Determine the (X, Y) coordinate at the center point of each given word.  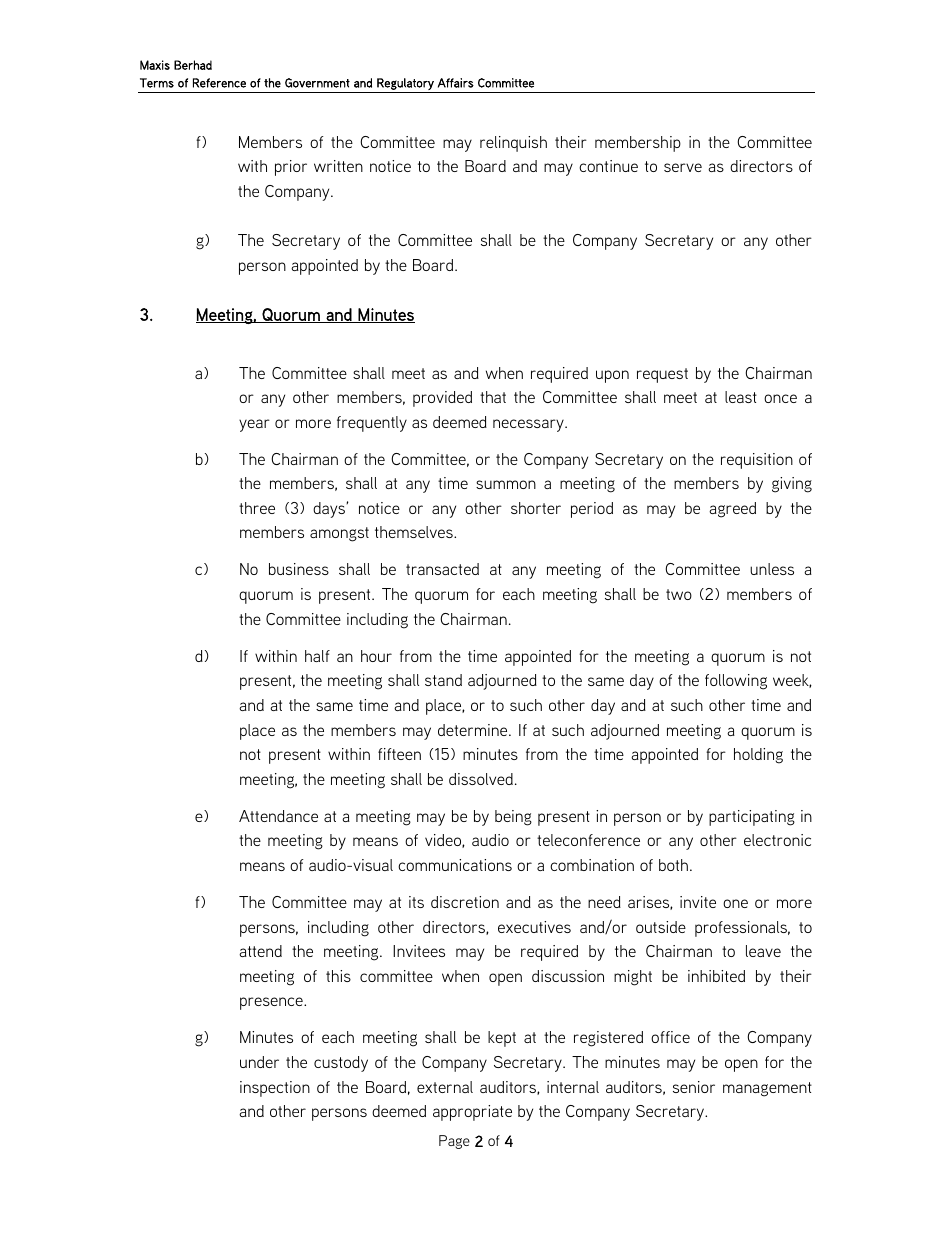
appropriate (472, 1113)
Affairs (456, 83)
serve (683, 167)
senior (694, 1087)
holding (758, 756)
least (741, 397)
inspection (275, 1089)
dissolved (481, 779)
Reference (219, 83)
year (254, 425)
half (317, 656)
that (493, 397)
